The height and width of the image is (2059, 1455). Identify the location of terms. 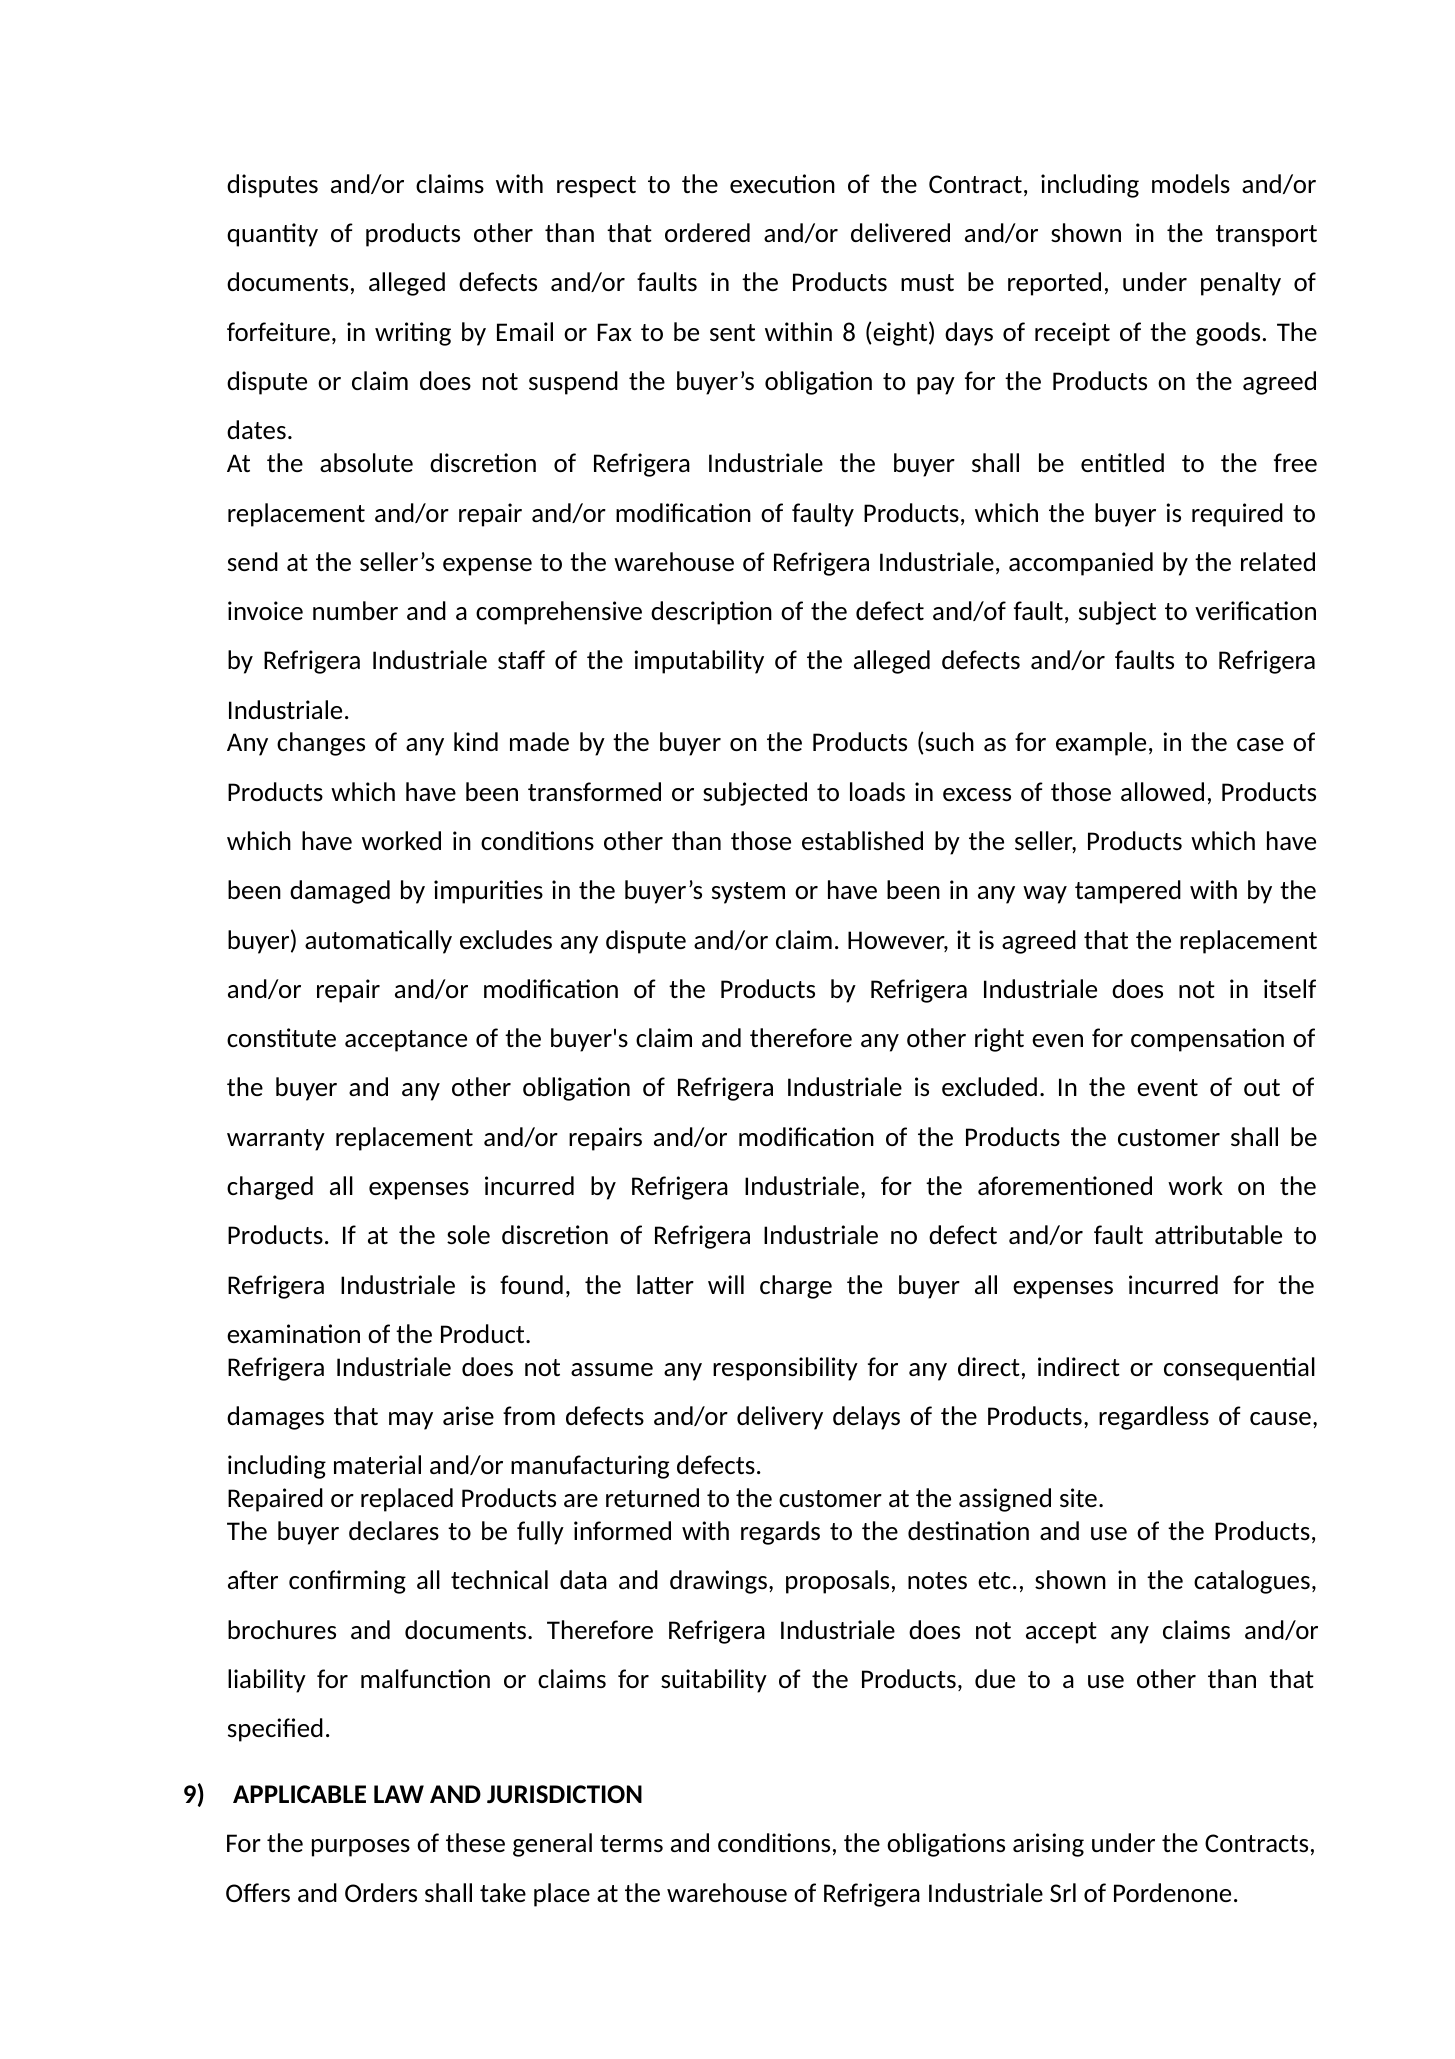
(631, 1843).
